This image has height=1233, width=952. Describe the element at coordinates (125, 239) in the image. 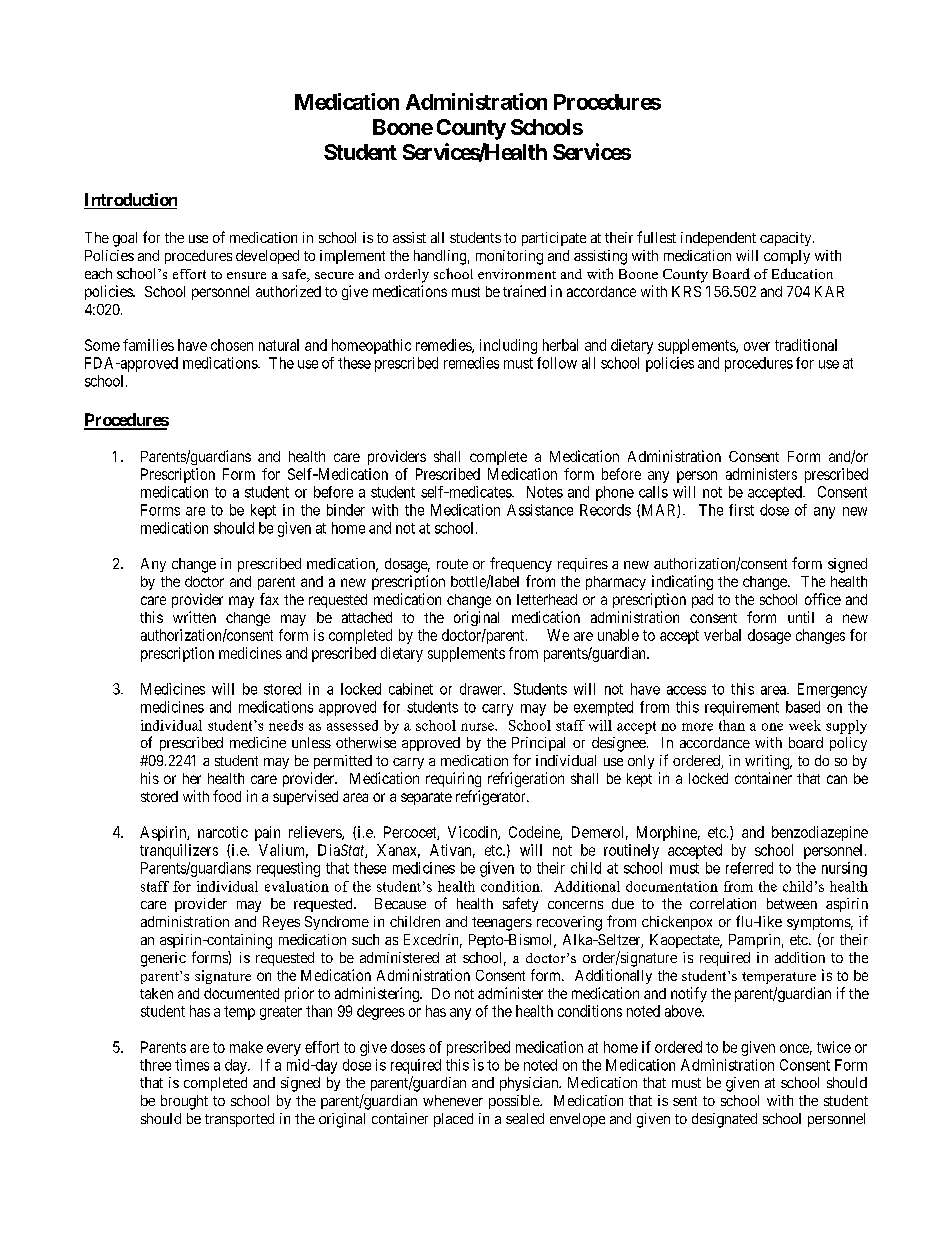

I see `goal` at that location.
